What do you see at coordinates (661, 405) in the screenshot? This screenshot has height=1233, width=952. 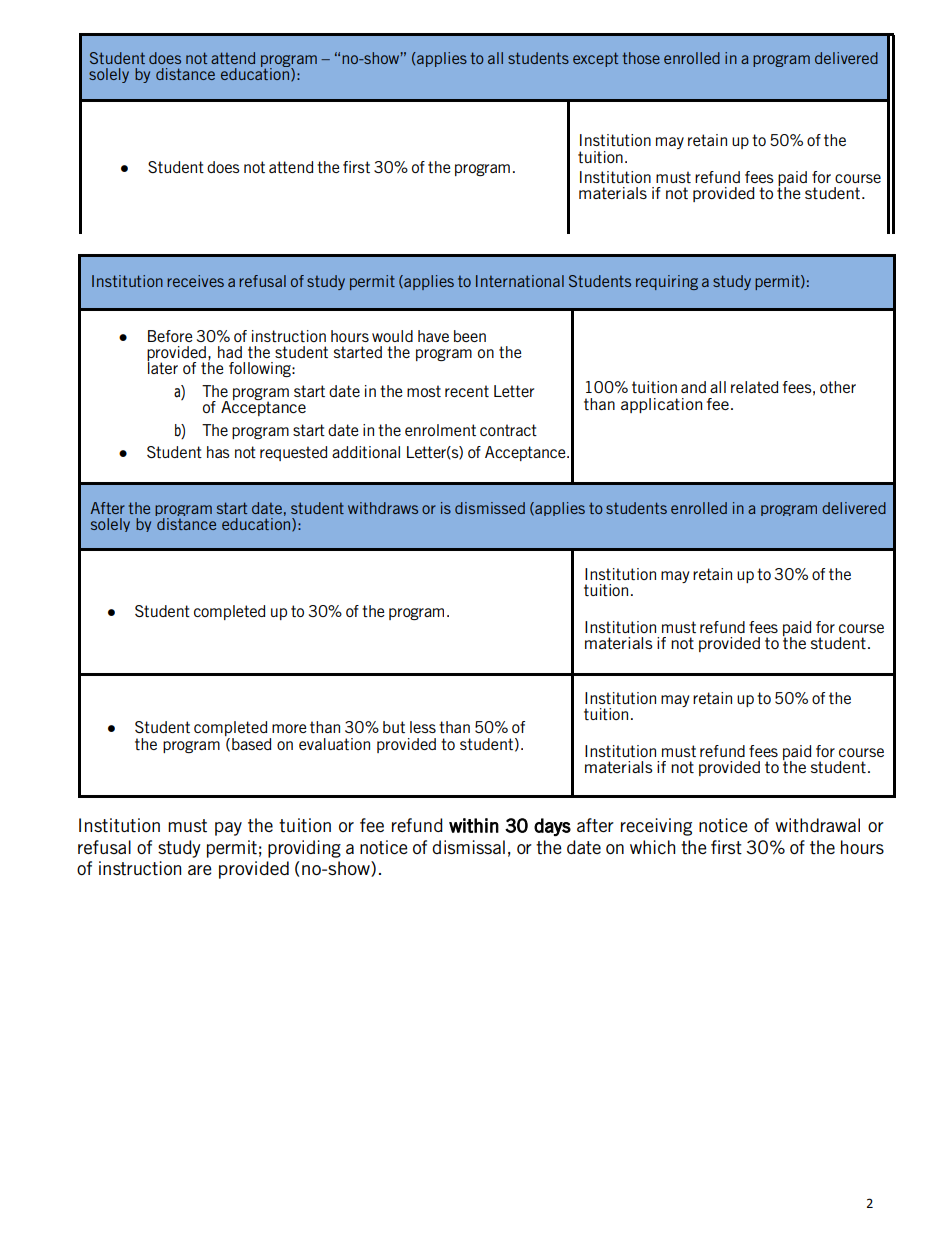 I see `application` at bounding box center [661, 405].
